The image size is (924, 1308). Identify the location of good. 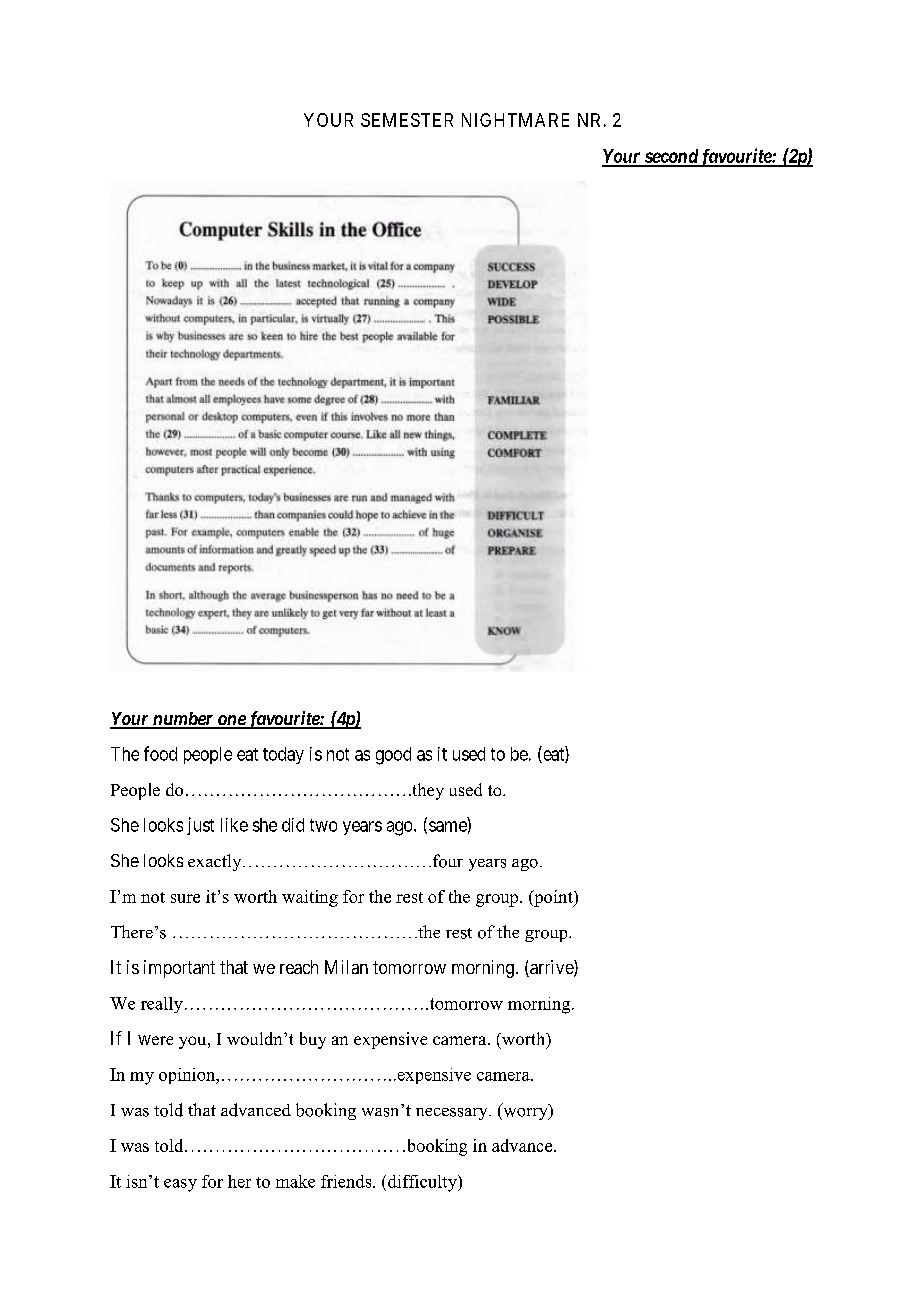
(393, 756).
